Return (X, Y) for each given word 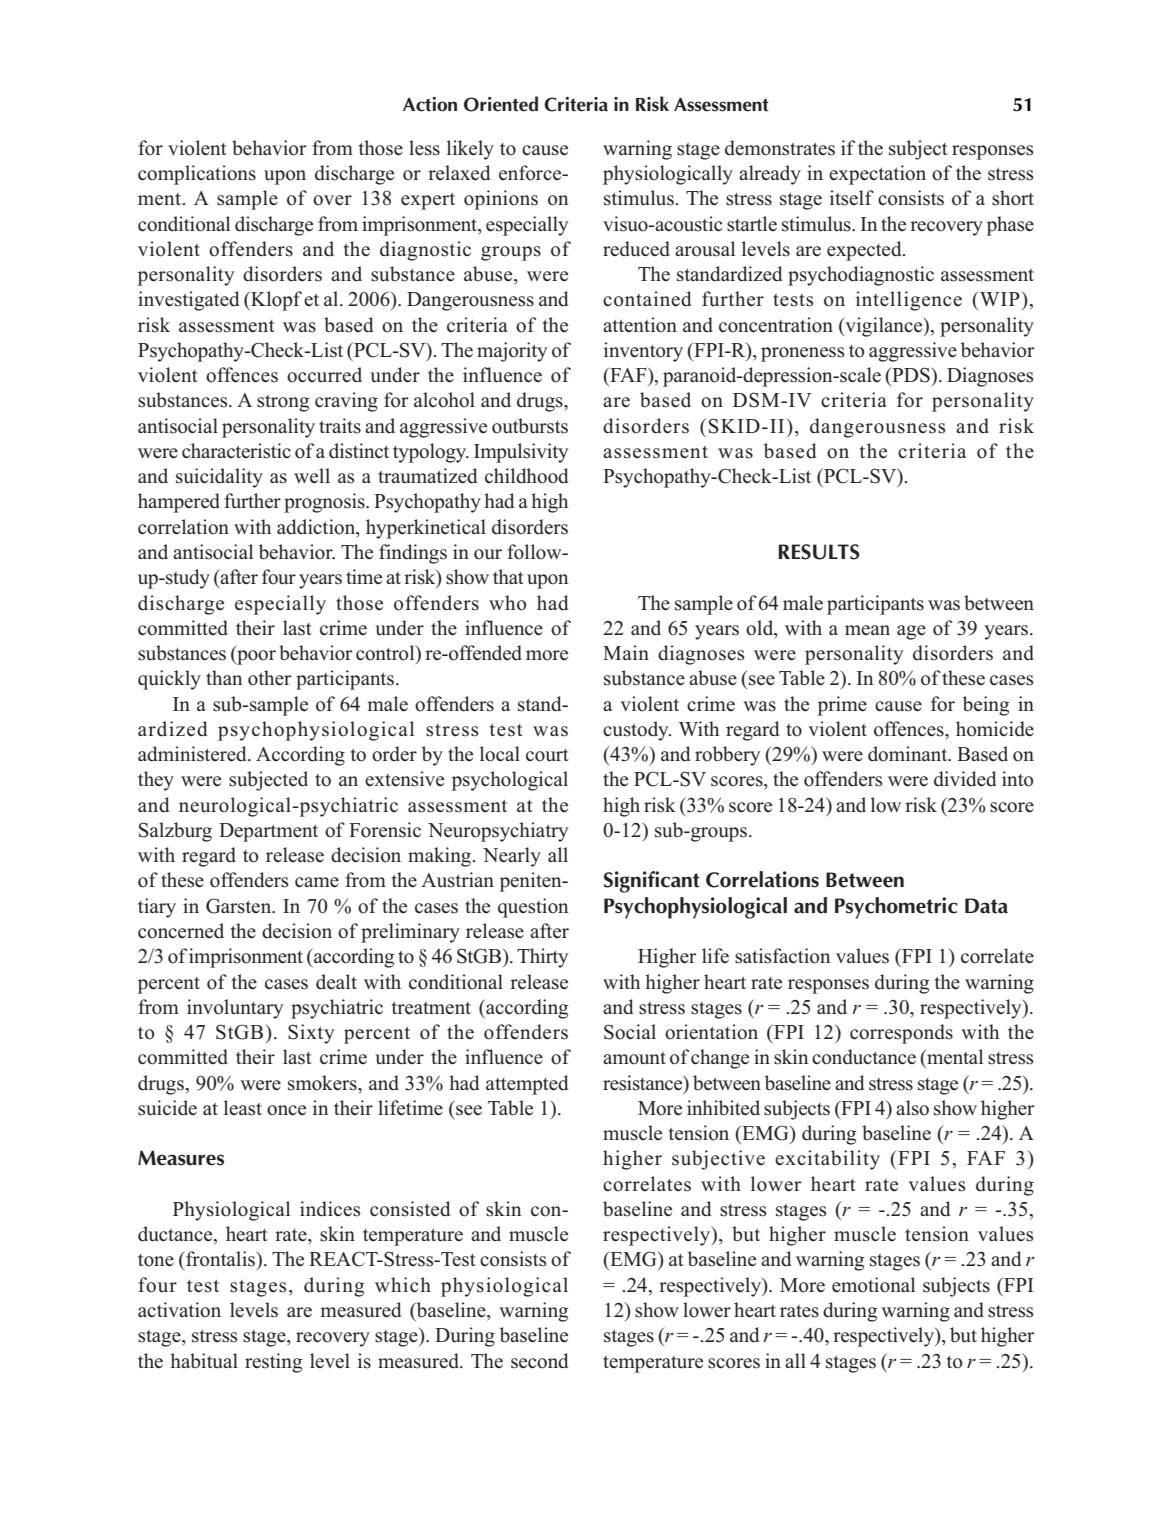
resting (273, 1363)
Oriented (501, 104)
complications (197, 175)
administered (193, 754)
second (539, 1361)
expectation (877, 175)
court (547, 755)
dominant (909, 754)
